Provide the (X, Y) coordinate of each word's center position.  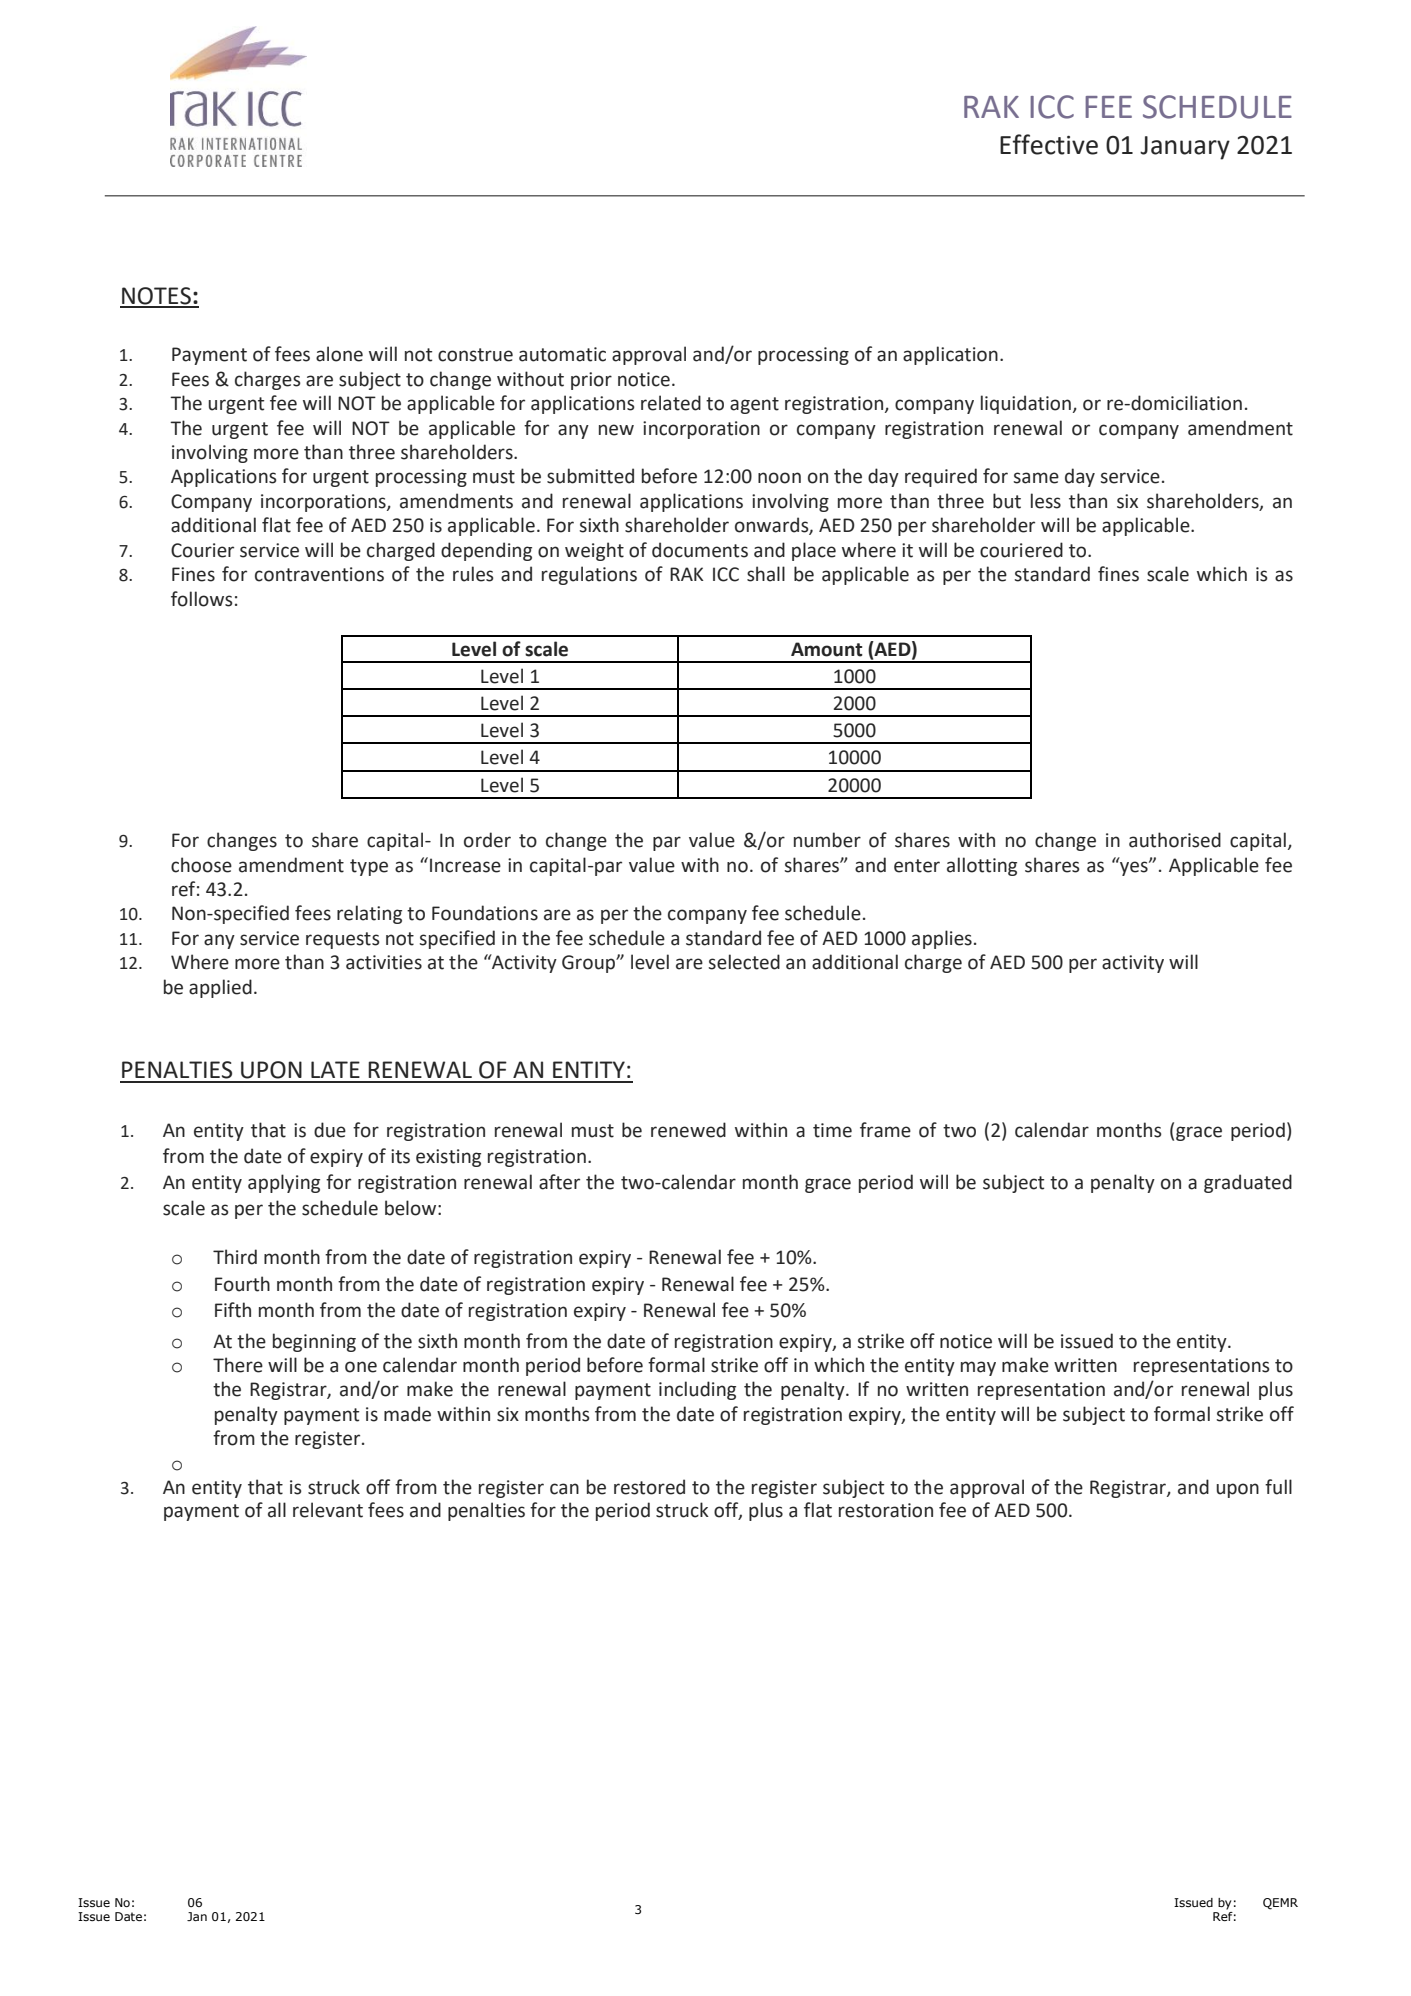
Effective (1049, 144)
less (1046, 501)
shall (766, 574)
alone (339, 354)
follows (202, 599)
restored (649, 1487)
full (1278, 1487)
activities (384, 962)
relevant (328, 1510)
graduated (1248, 1183)
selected (744, 962)
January (1185, 148)
